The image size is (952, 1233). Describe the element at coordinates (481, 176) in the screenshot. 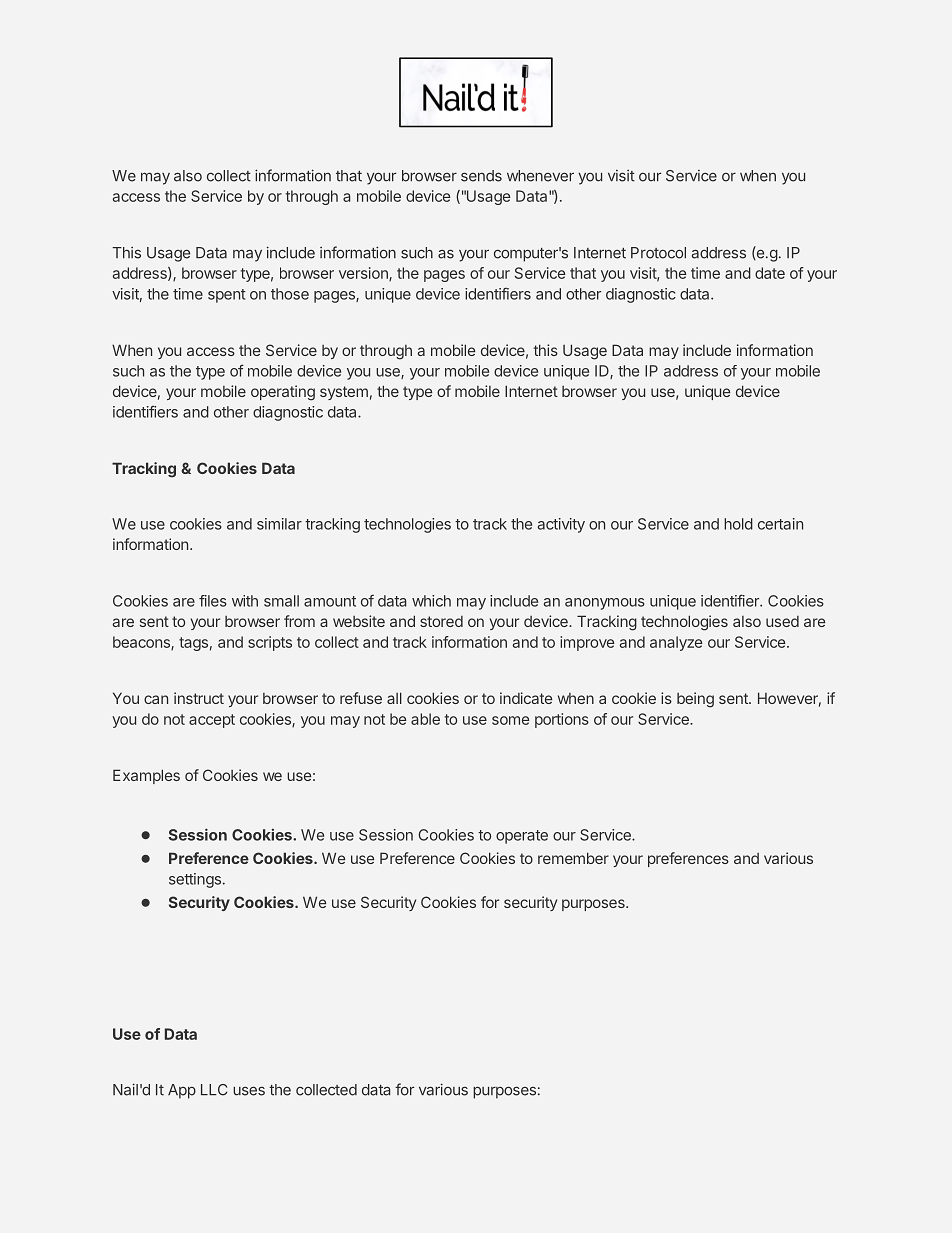

I see `sends` at that location.
